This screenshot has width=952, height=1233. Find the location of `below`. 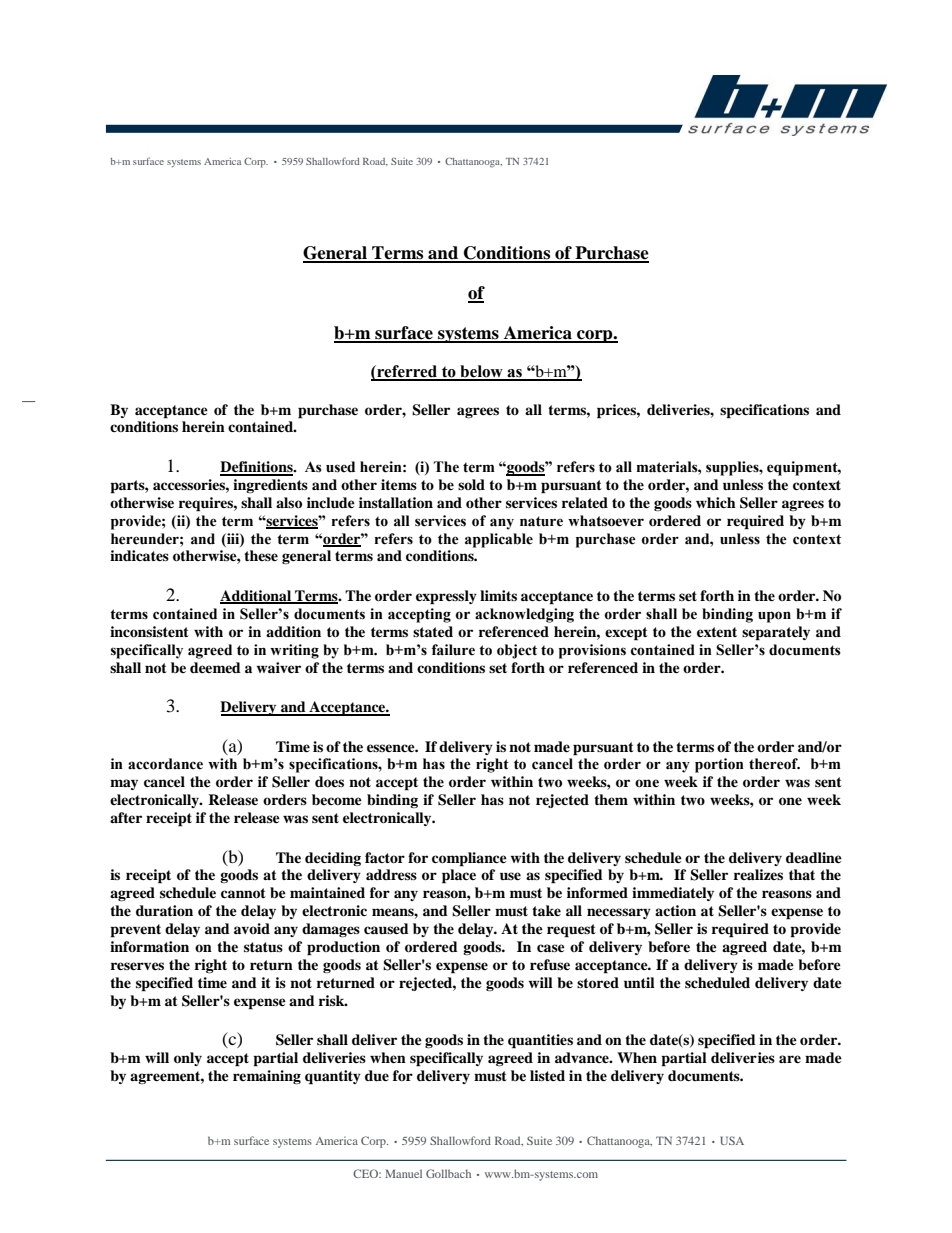

below is located at coordinates (481, 372).
